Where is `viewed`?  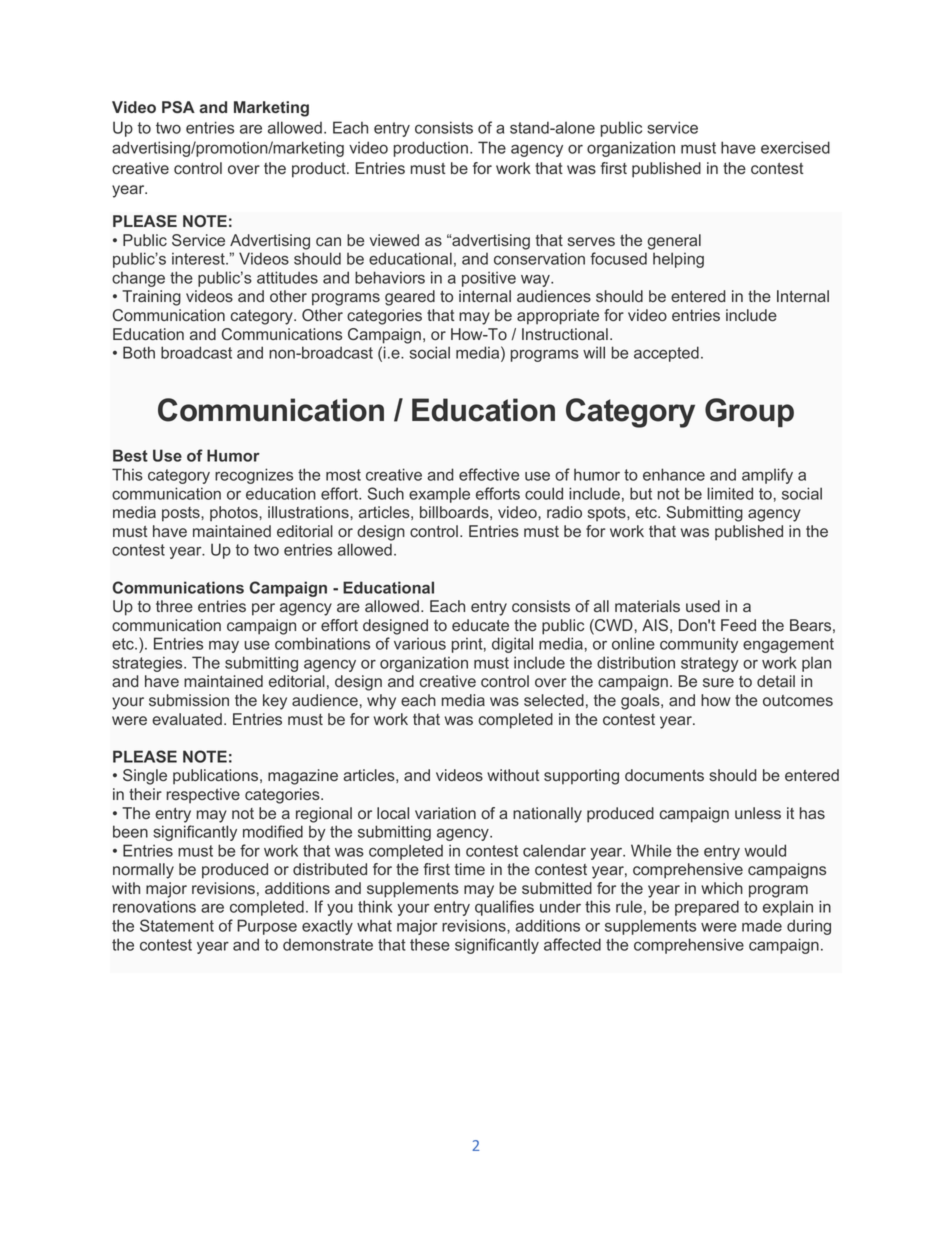
viewed is located at coordinates (394, 240).
